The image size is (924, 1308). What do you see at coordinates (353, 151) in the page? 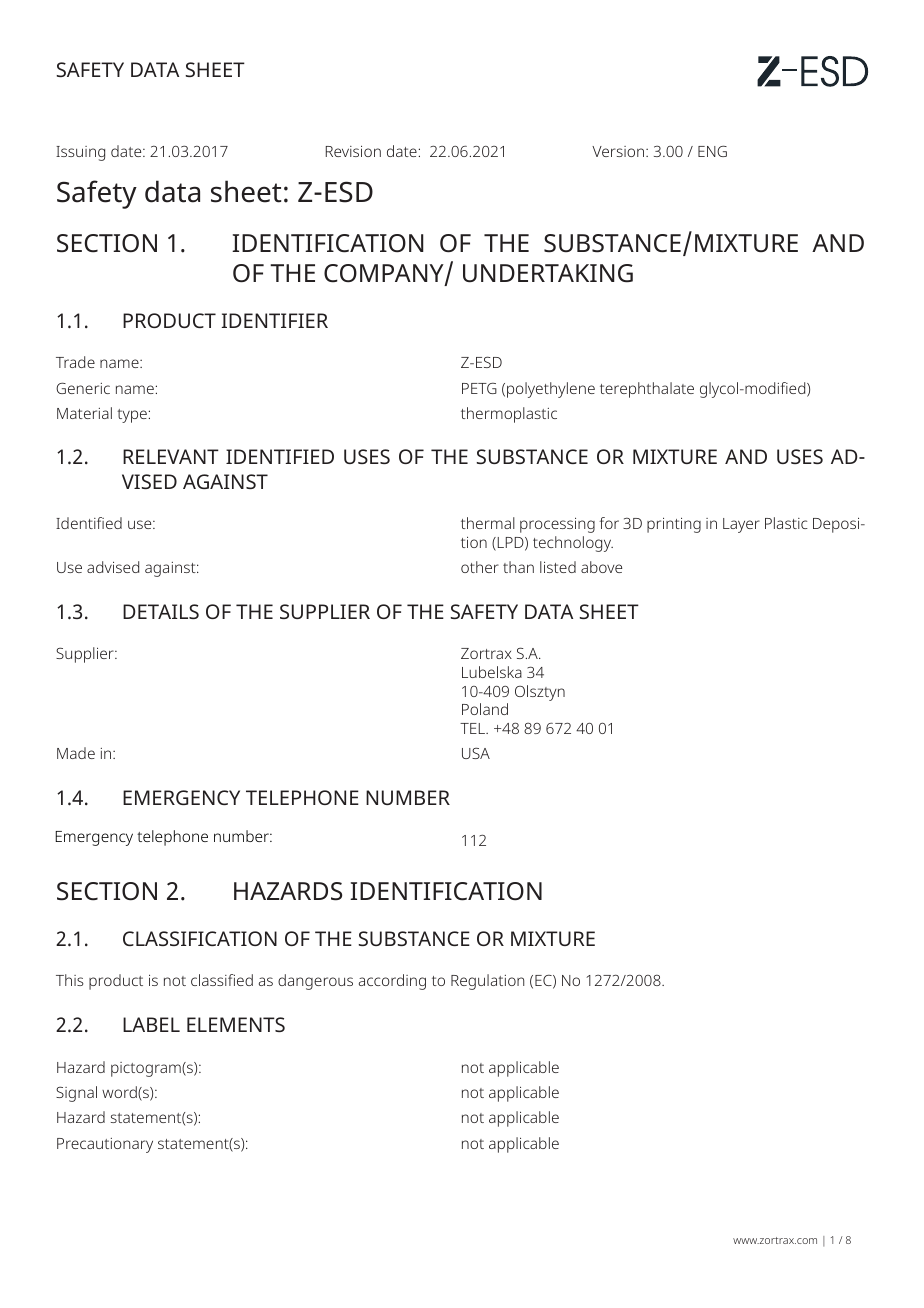
I see `Revision` at bounding box center [353, 151].
